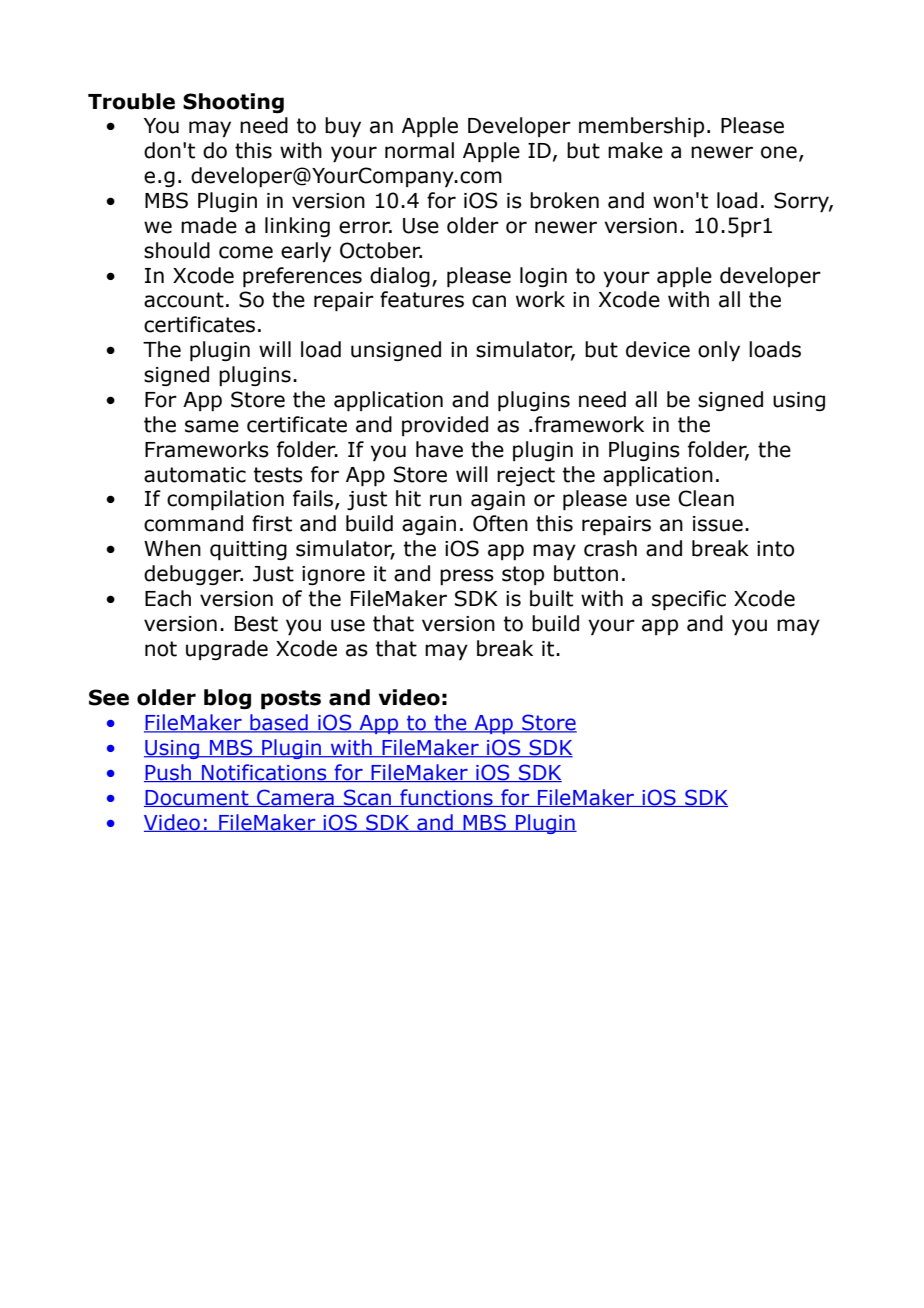  I want to click on issue, so click(718, 524).
